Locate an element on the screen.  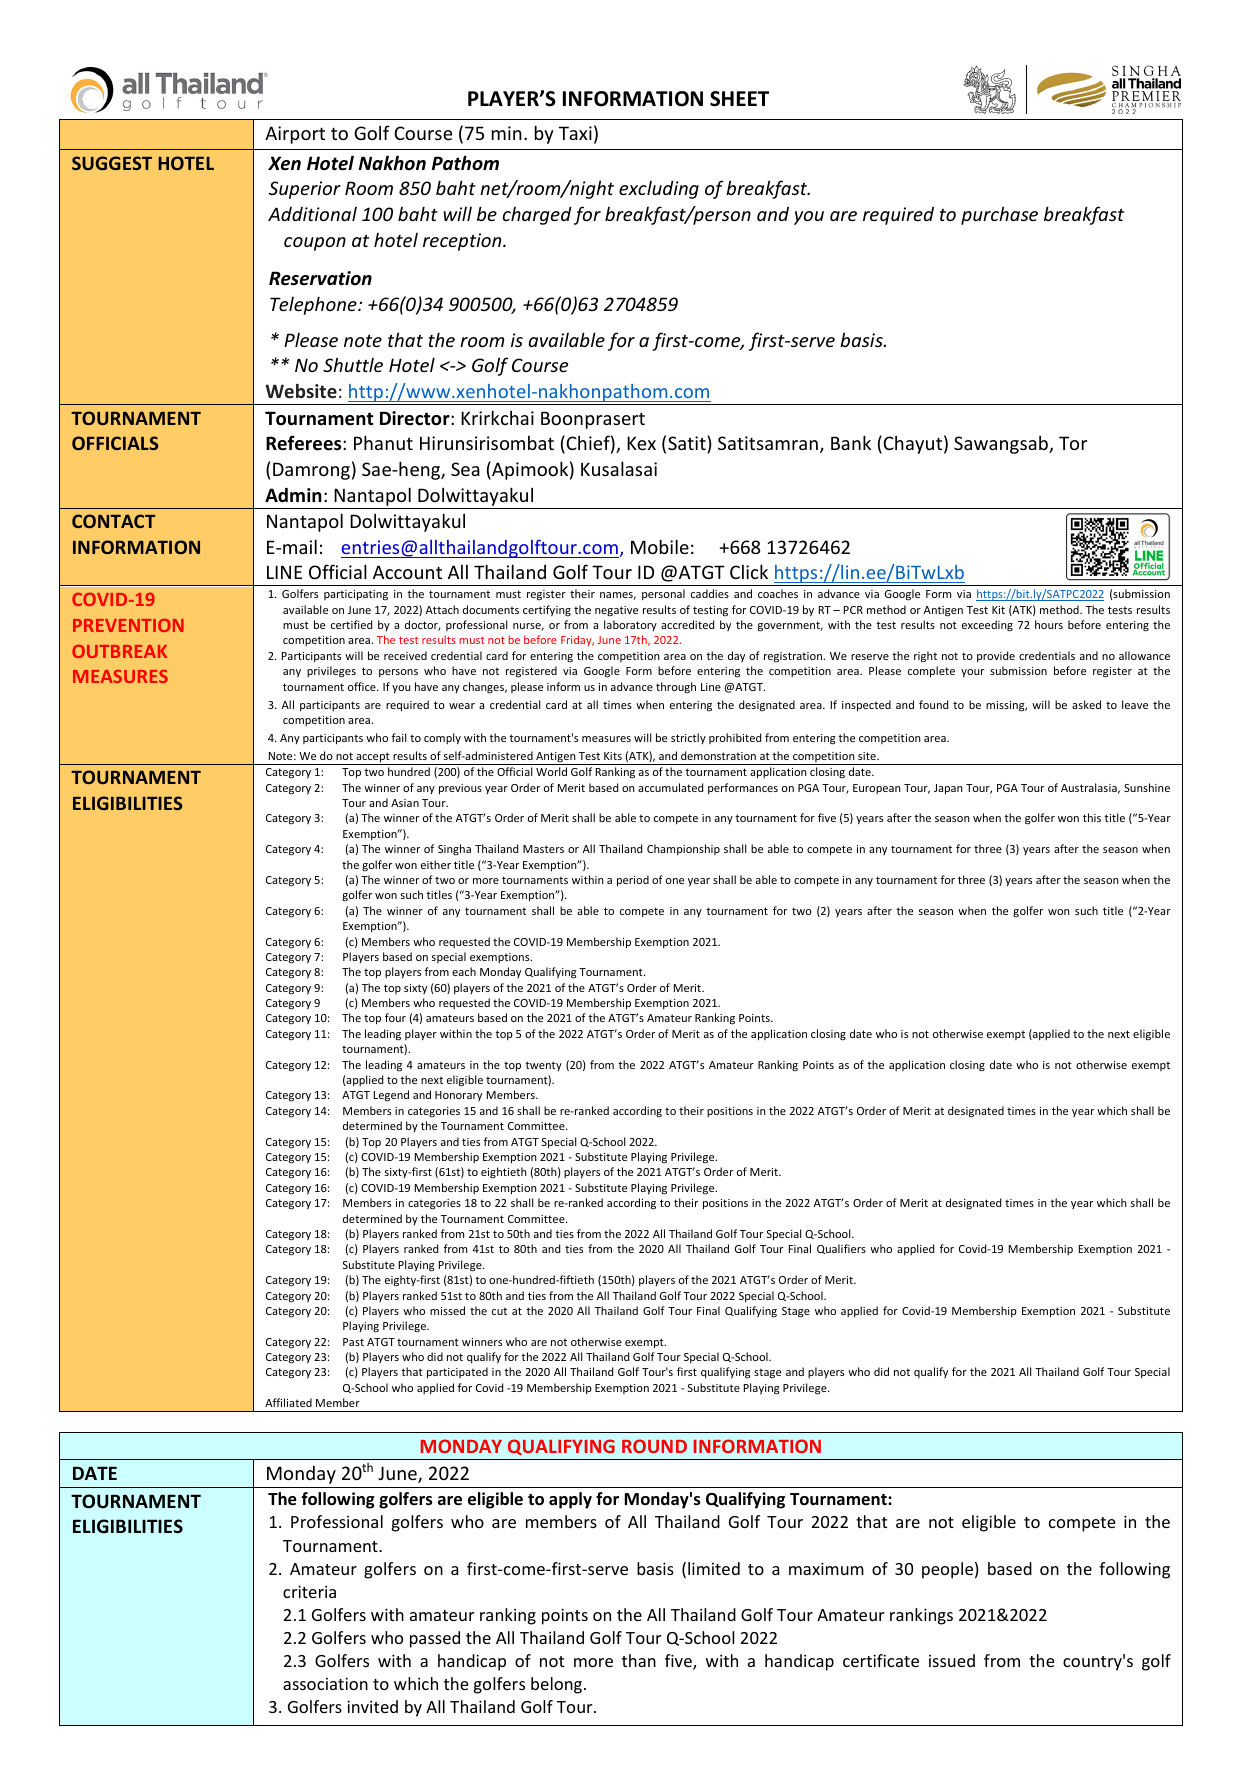
Airport is located at coordinates (295, 135).
